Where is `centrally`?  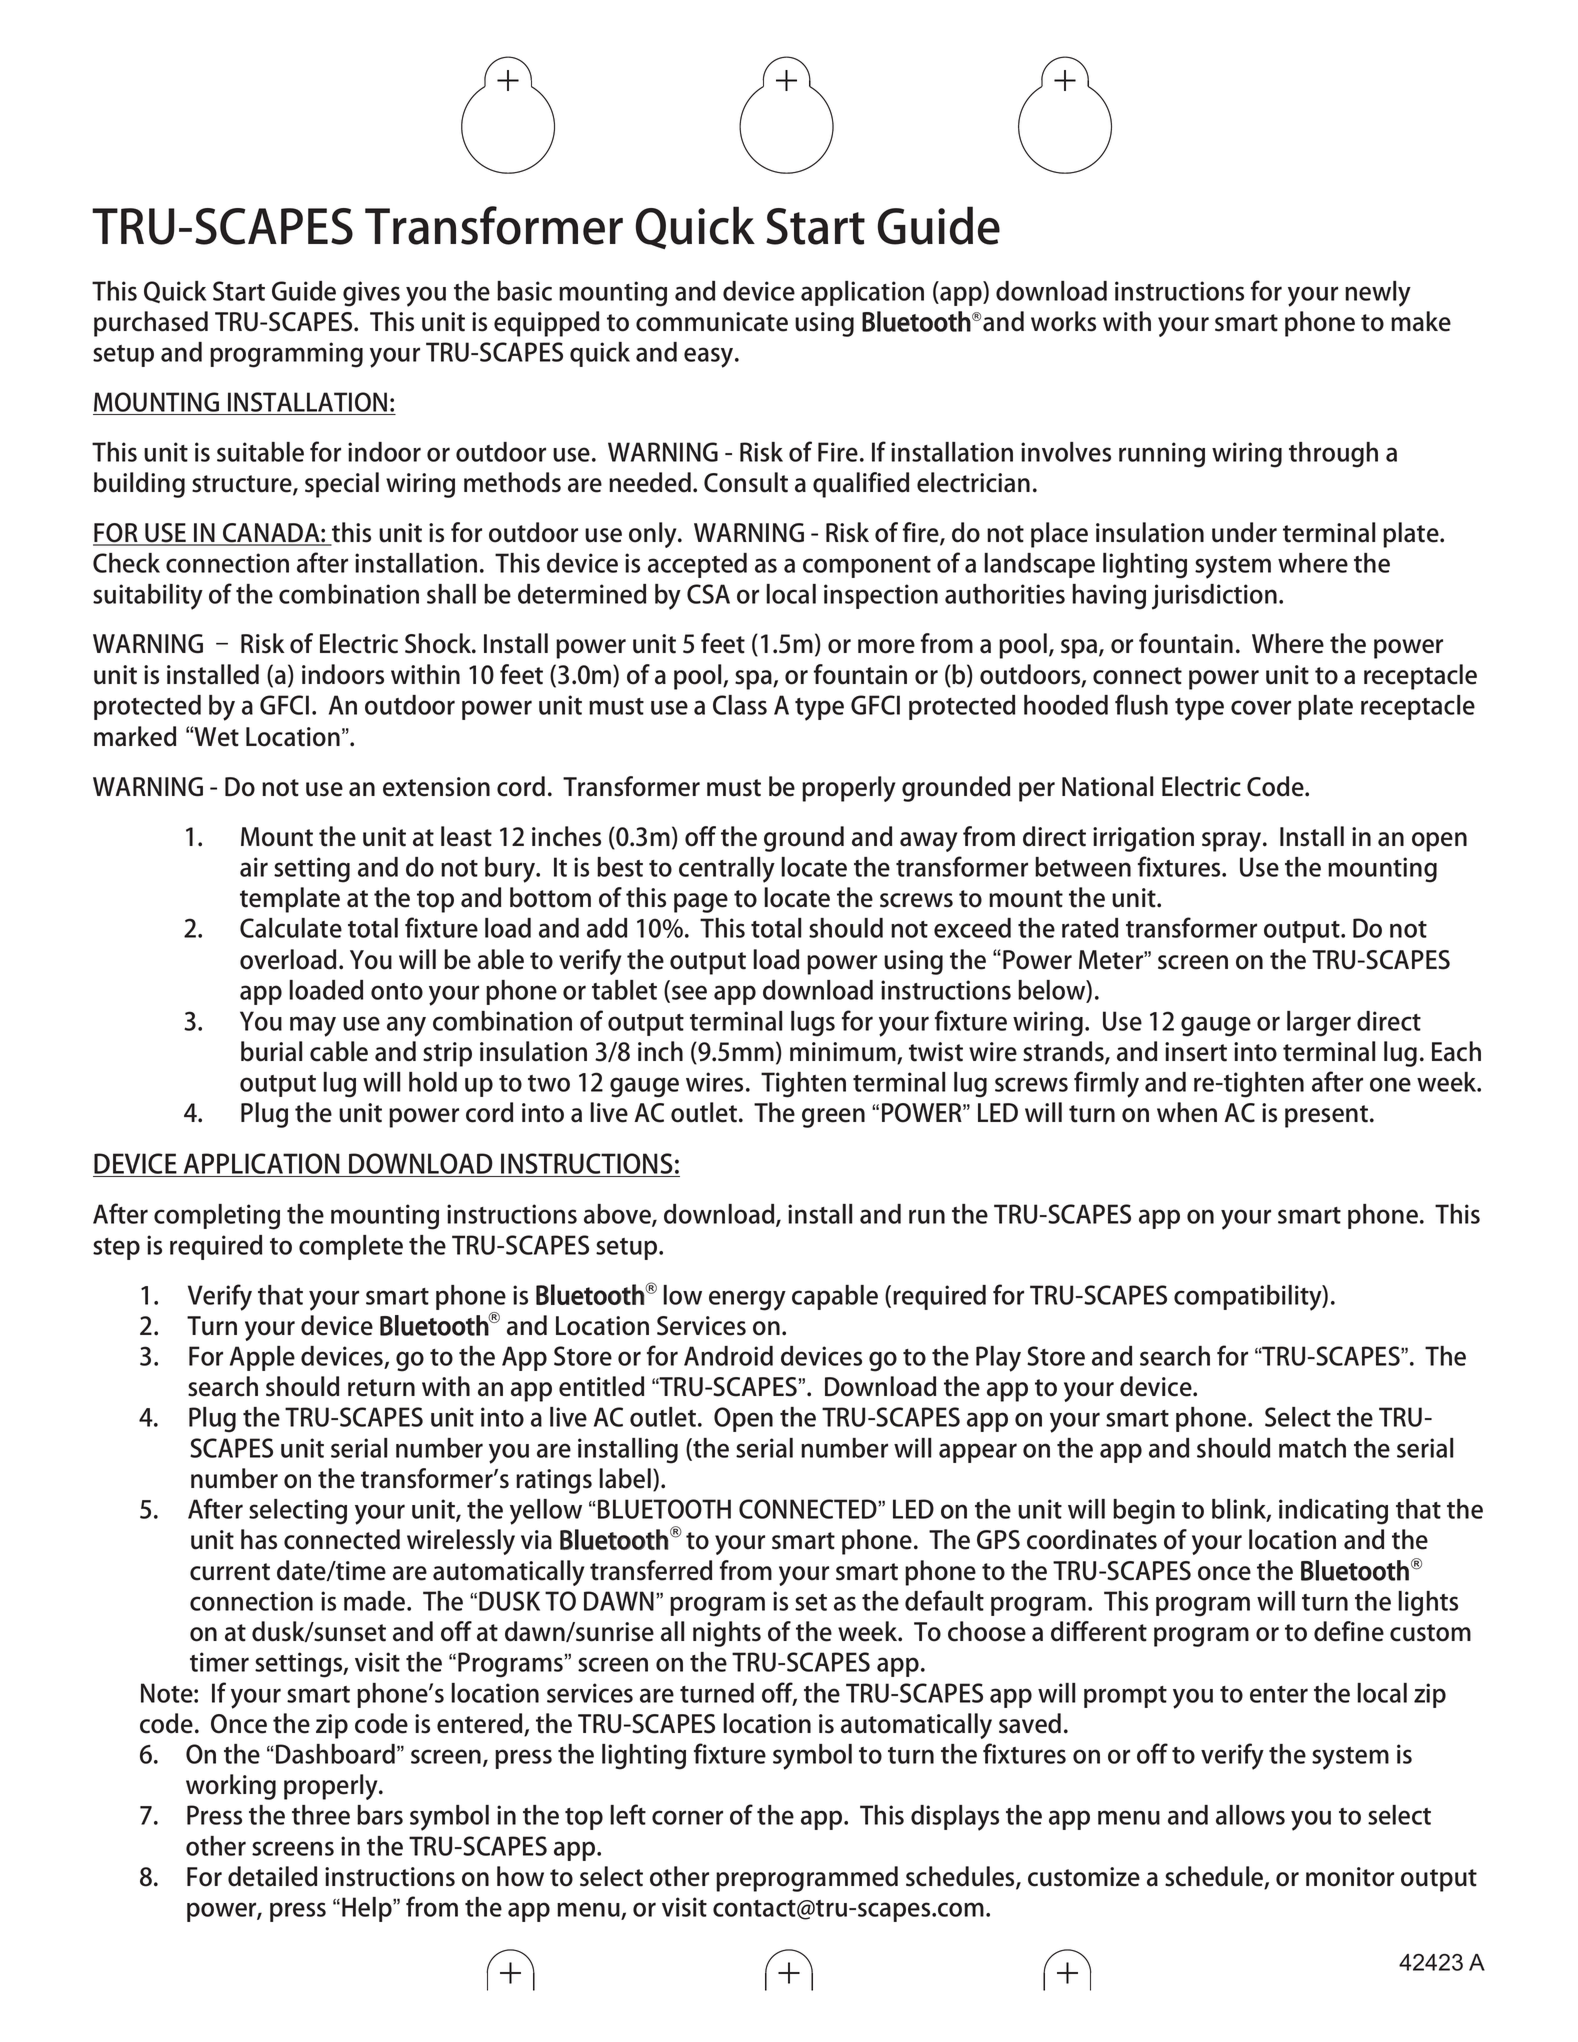
centrally is located at coordinates (727, 870).
